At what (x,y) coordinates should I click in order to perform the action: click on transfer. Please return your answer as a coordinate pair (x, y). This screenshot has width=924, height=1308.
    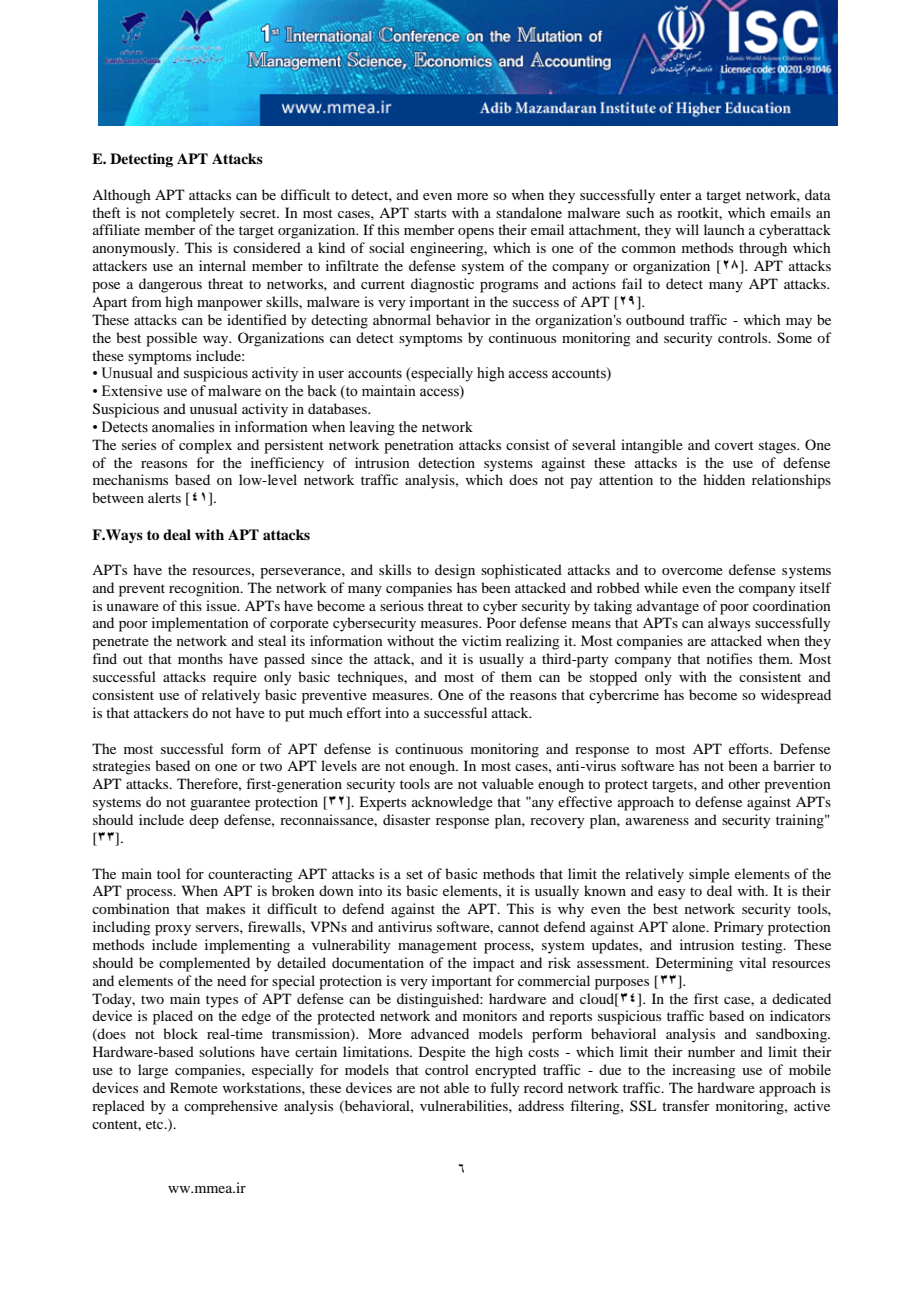
    Looking at the image, I should click on (686, 1105).
